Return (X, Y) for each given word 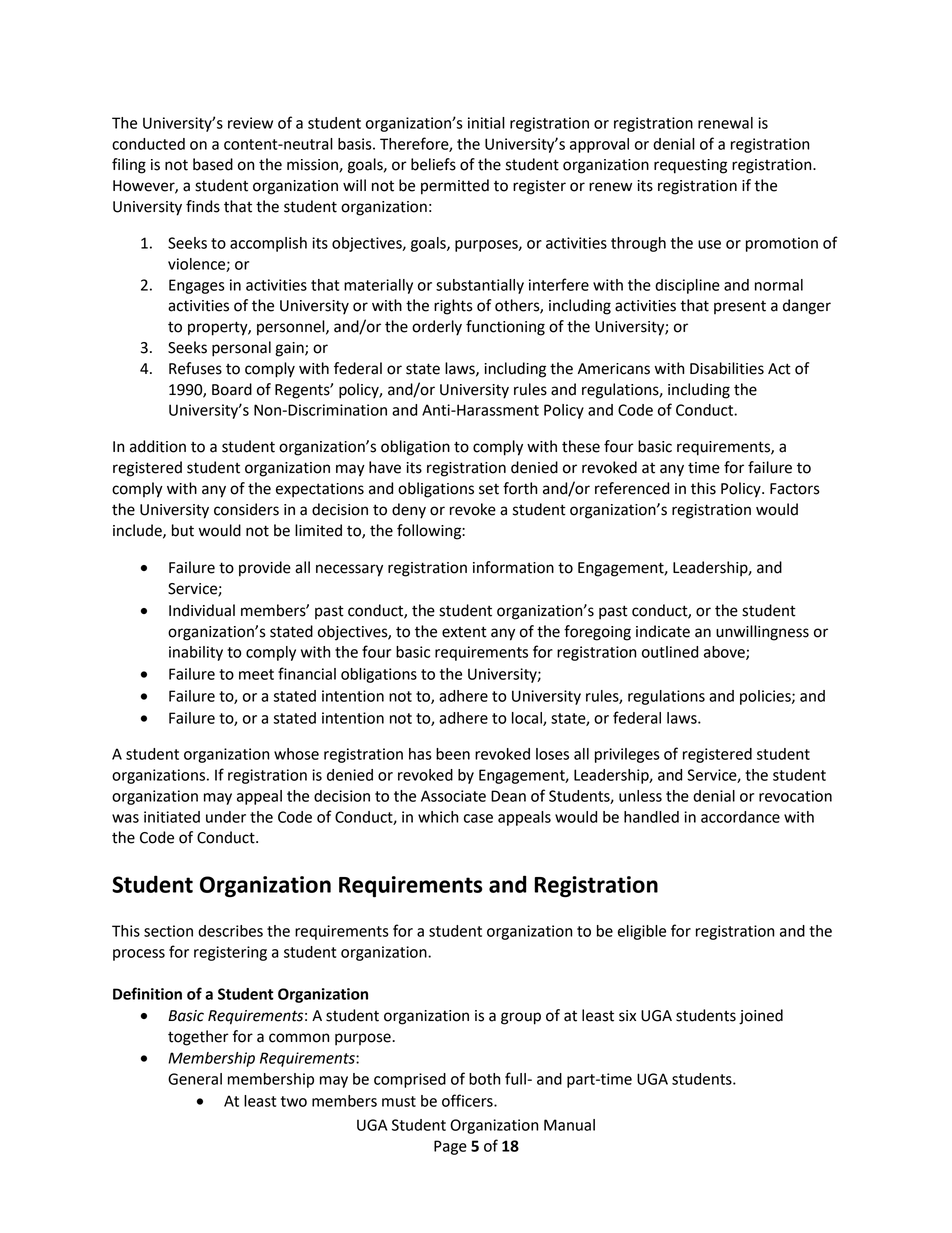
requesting (690, 166)
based (213, 164)
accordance (740, 817)
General (195, 1079)
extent (464, 632)
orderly (437, 328)
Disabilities (727, 368)
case (478, 818)
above (725, 653)
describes (230, 931)
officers (468, 1100)
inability (196, 653)
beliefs (433, 164)
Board (232, 389)
